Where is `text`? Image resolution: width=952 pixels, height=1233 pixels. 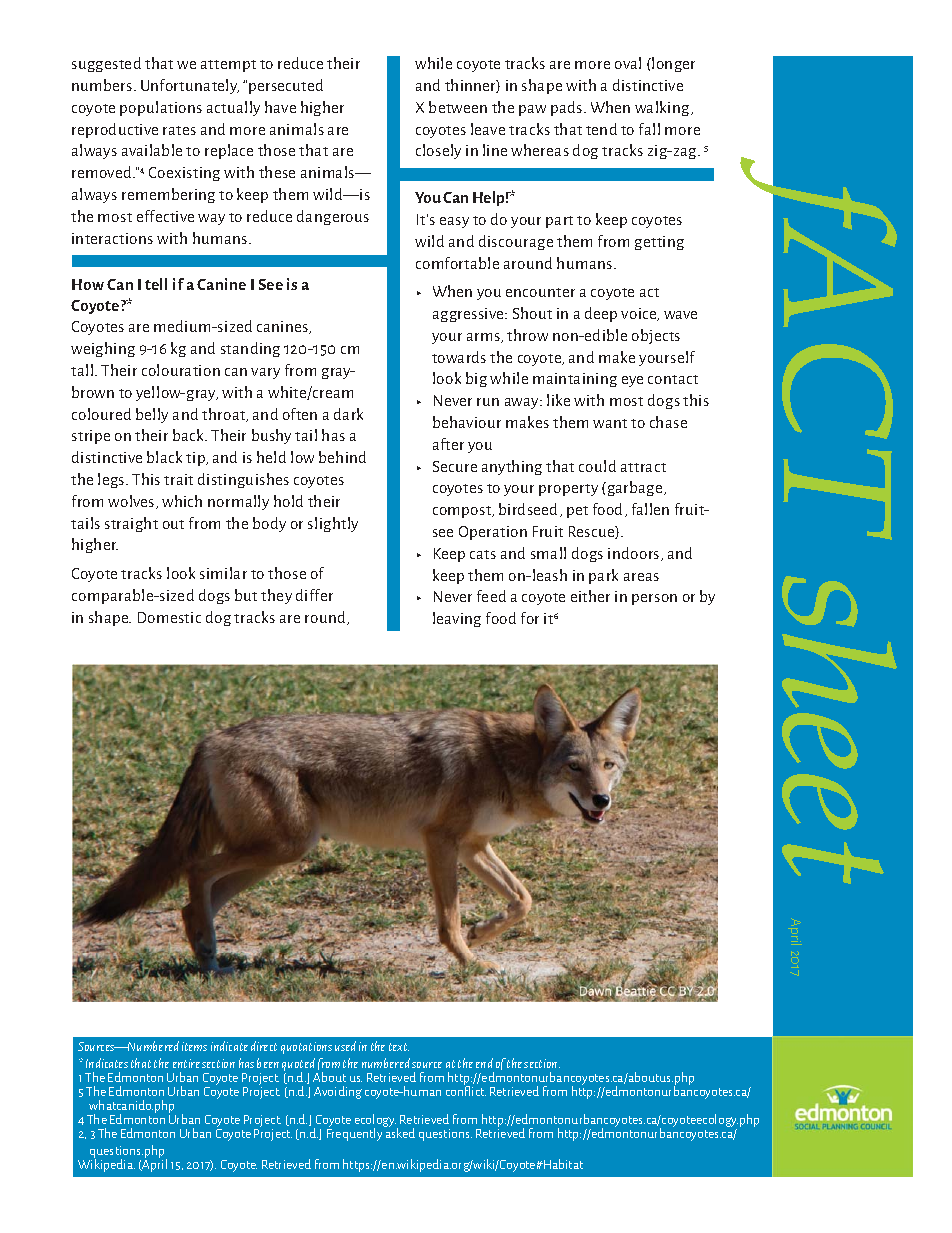
text is located at coordinates (399, 1047).
